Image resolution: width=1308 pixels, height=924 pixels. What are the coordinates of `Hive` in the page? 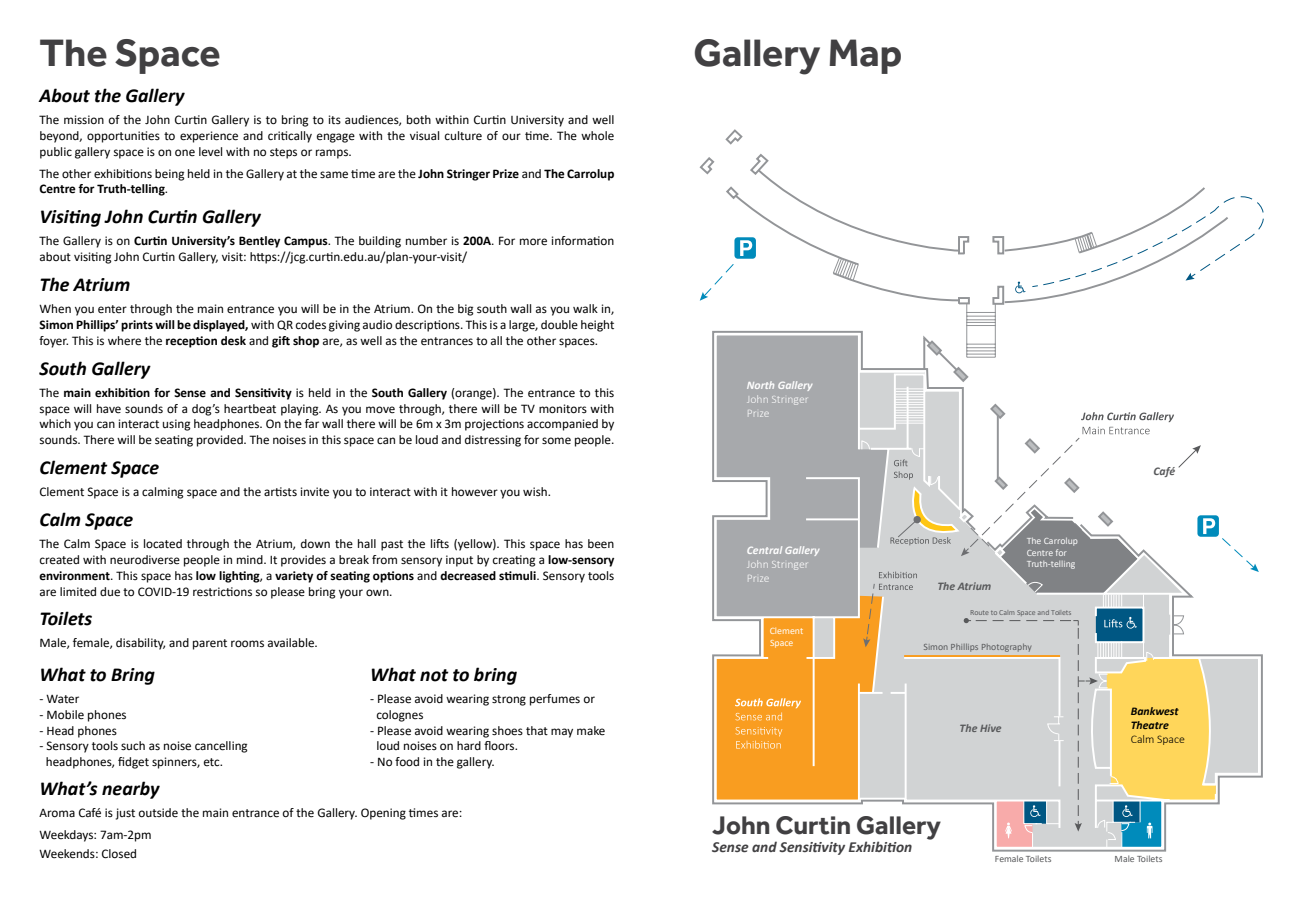 It's located at (990, 728).
